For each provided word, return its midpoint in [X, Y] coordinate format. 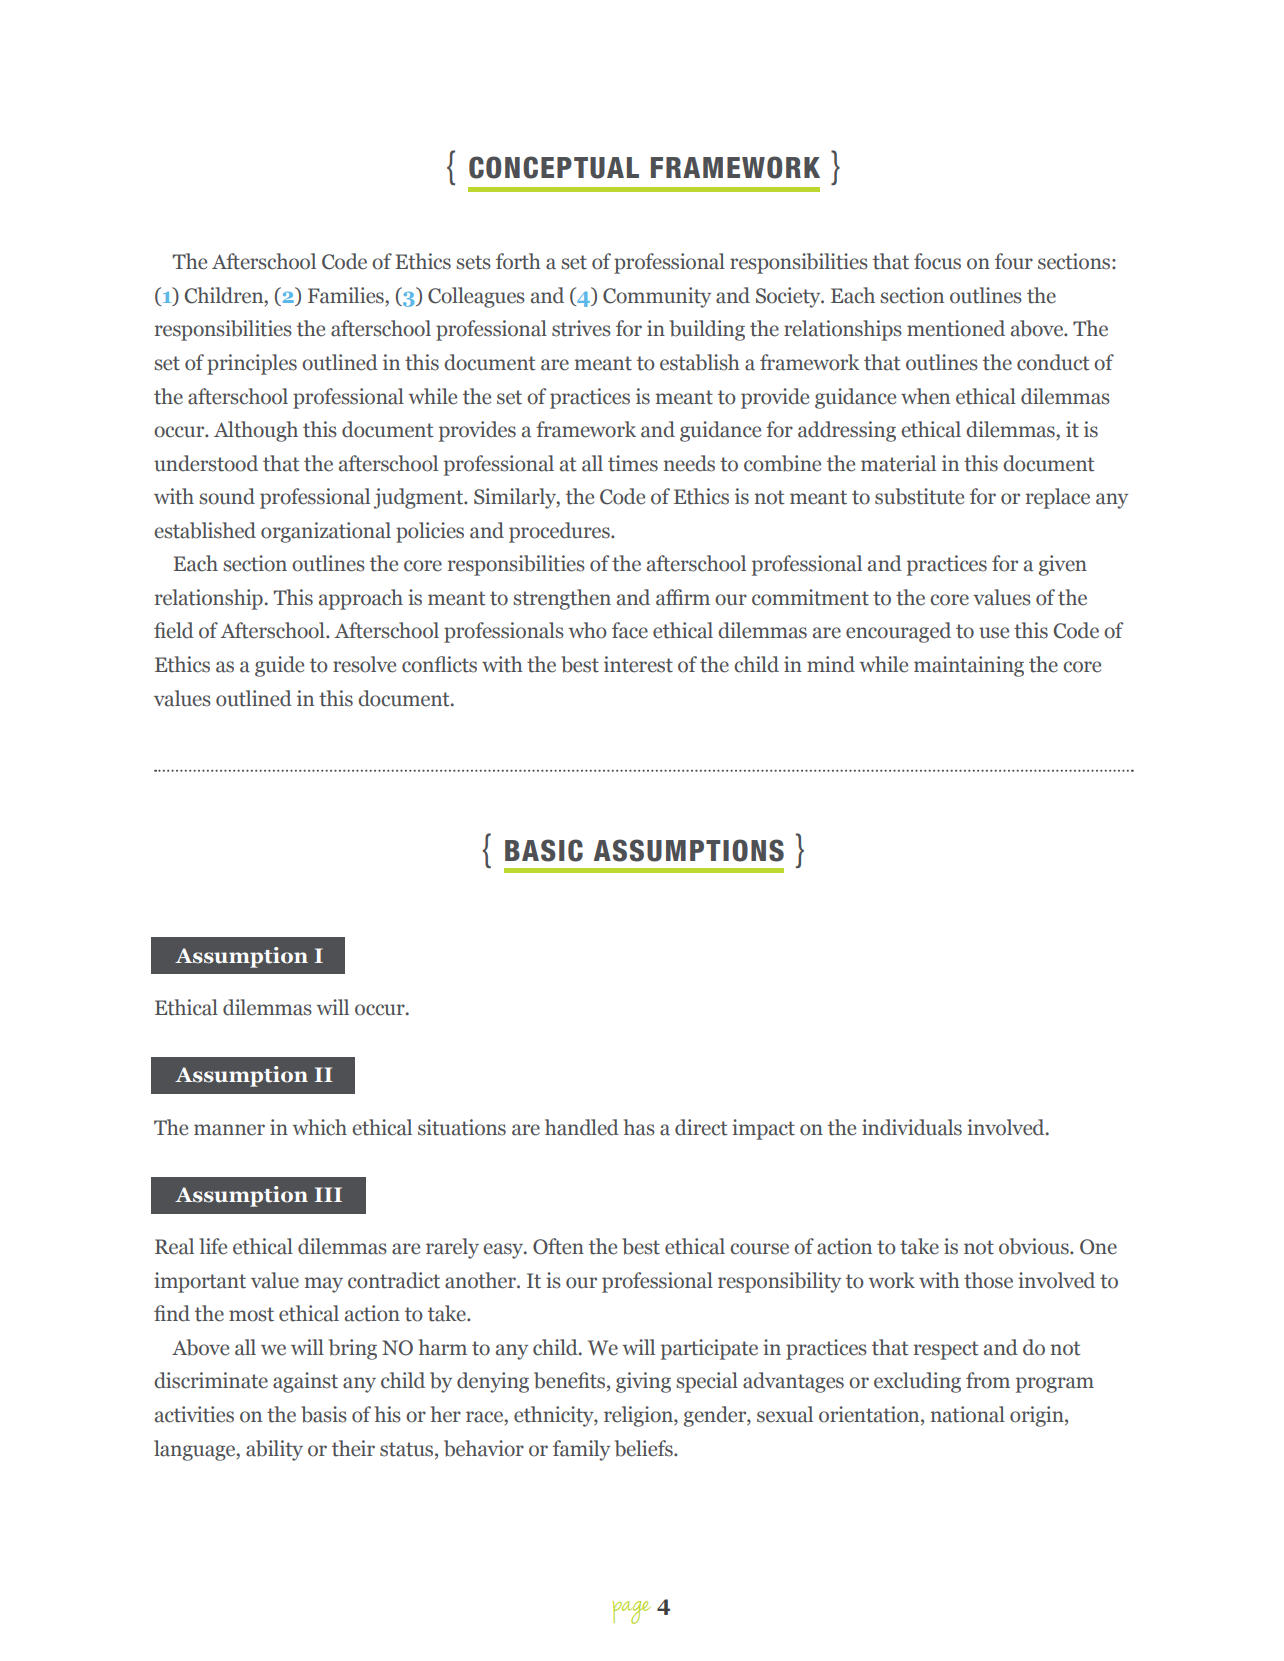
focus [937, 261]
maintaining [969, 666]
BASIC [544, 850]
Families [347, 295]
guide [279, 666]
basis [324, 1414]
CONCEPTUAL [554, 167]
